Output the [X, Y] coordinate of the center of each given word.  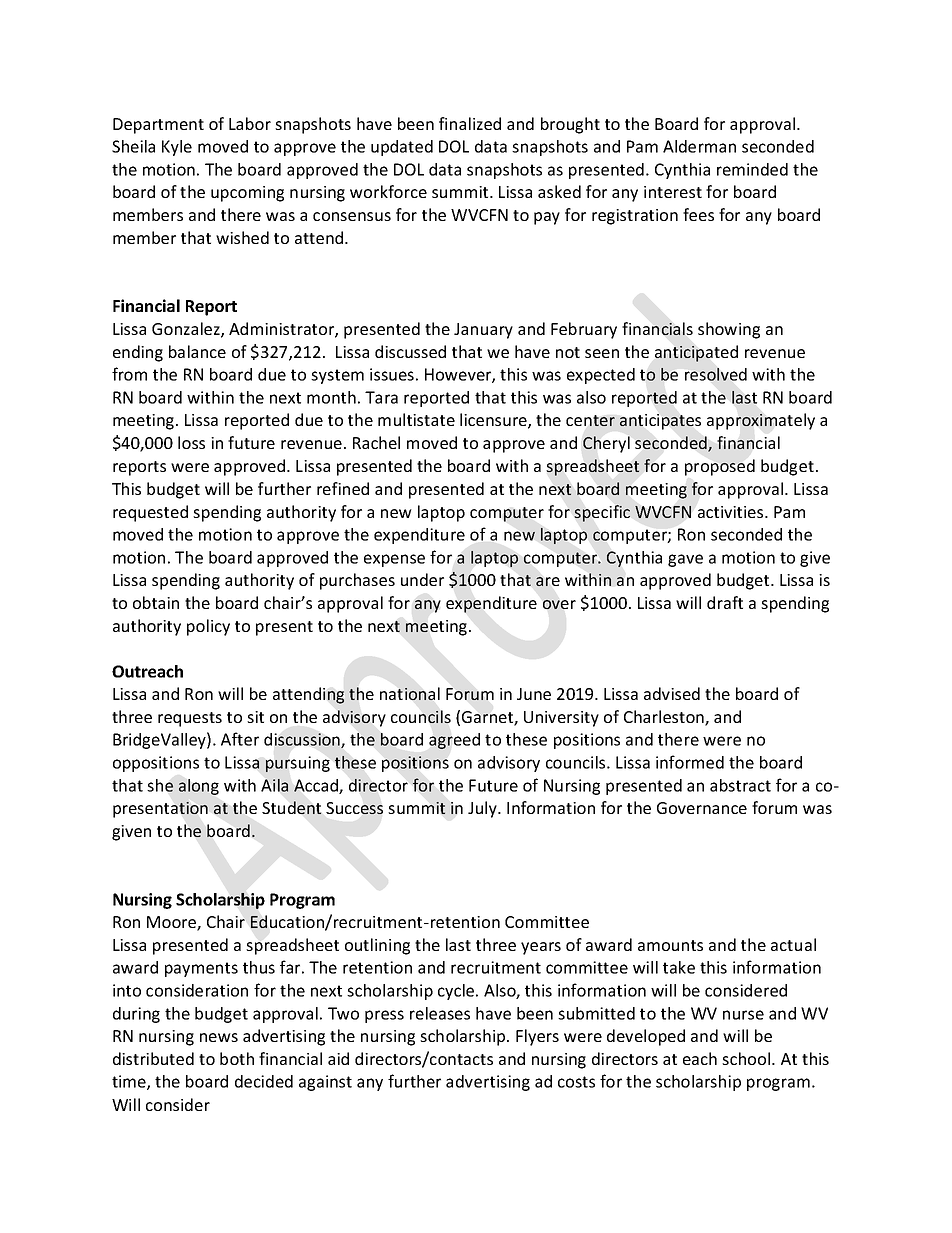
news [219, 1037]
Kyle [177, 148]
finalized [470, 123]
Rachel [376, 442]
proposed [720, 467]
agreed [454, 741]
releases [440, 1013]
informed [690, 762]
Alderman [699, 146]
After [240, 739]
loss [191, 442]
